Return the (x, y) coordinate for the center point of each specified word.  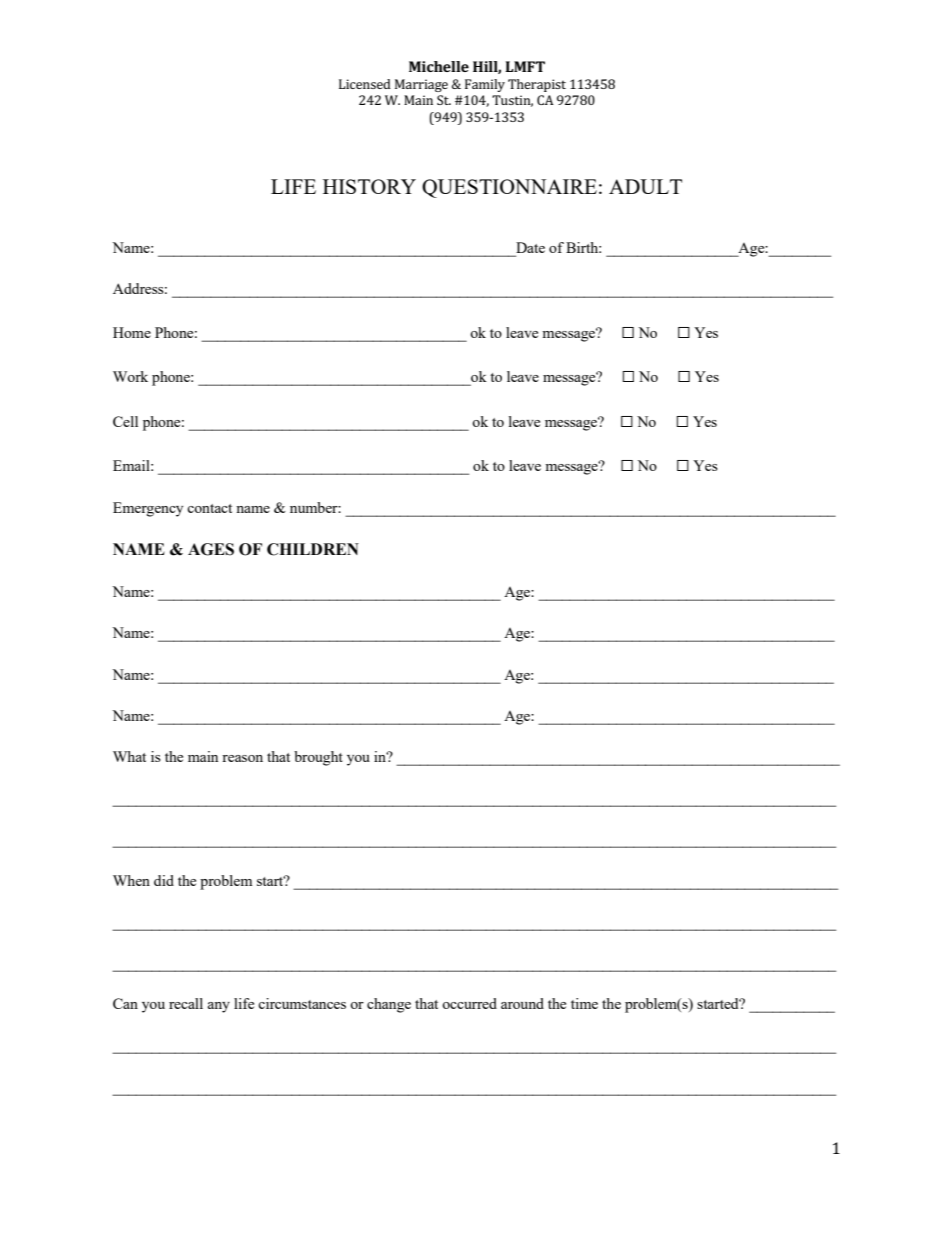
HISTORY (369, 186)
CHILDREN (313, 549)
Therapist (537, 85)
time (584, 1003)
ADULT (645, 186)
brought (318, 758)
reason (242, 758)
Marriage (421, 85)
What (129, 756)
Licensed (365, 84)
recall (186, 1003)
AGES (211, 549)
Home (132, 332)
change (389, 1005)
